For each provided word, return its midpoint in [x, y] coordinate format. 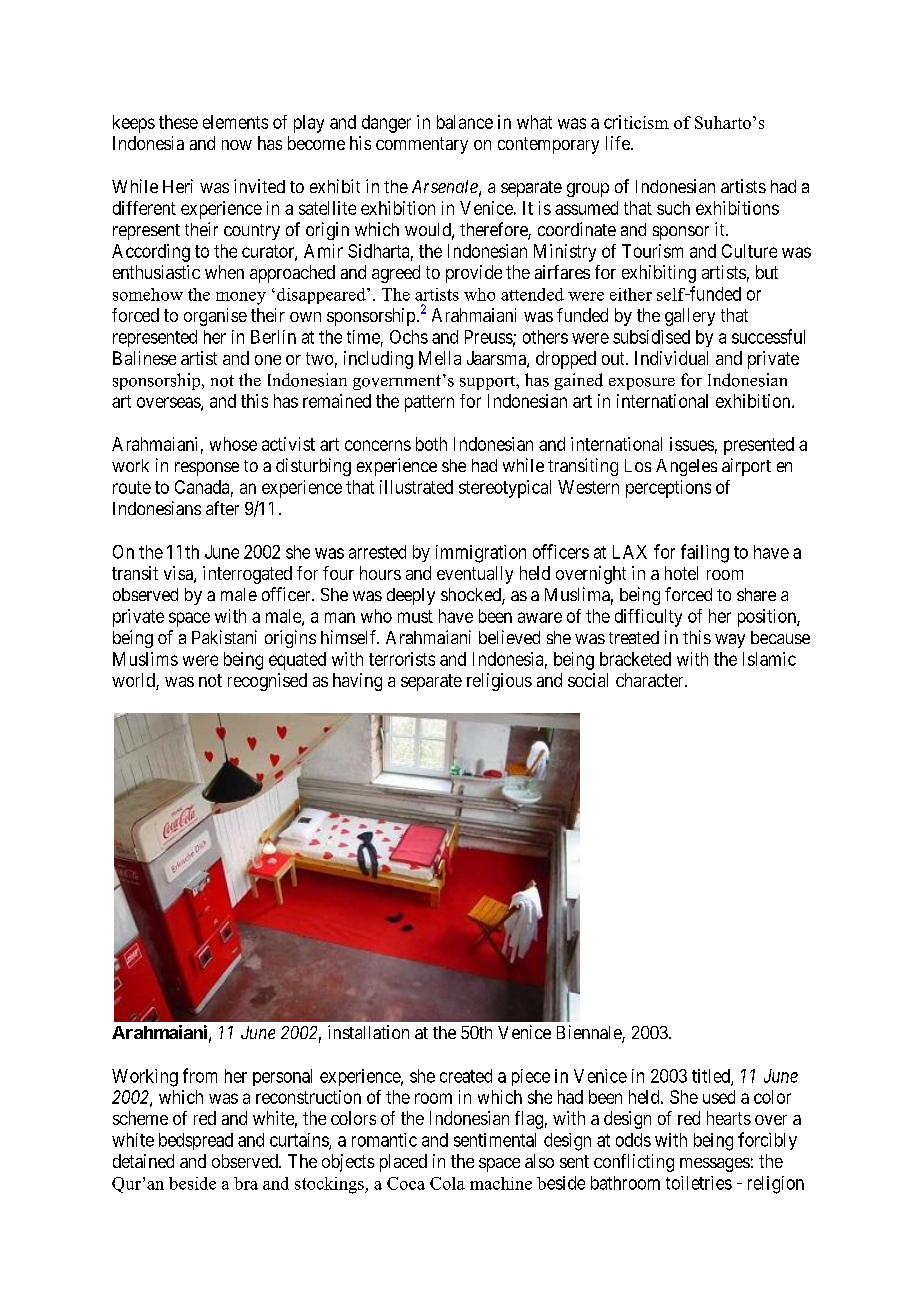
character [651, 680]
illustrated [416, 487]
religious [499, 682]
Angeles [686, 467]
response [207, 469]
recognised [267, 682]
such [673, 208]
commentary [422, 145]
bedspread [196, 1141]
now [237, 145]
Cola [447, 1183]
